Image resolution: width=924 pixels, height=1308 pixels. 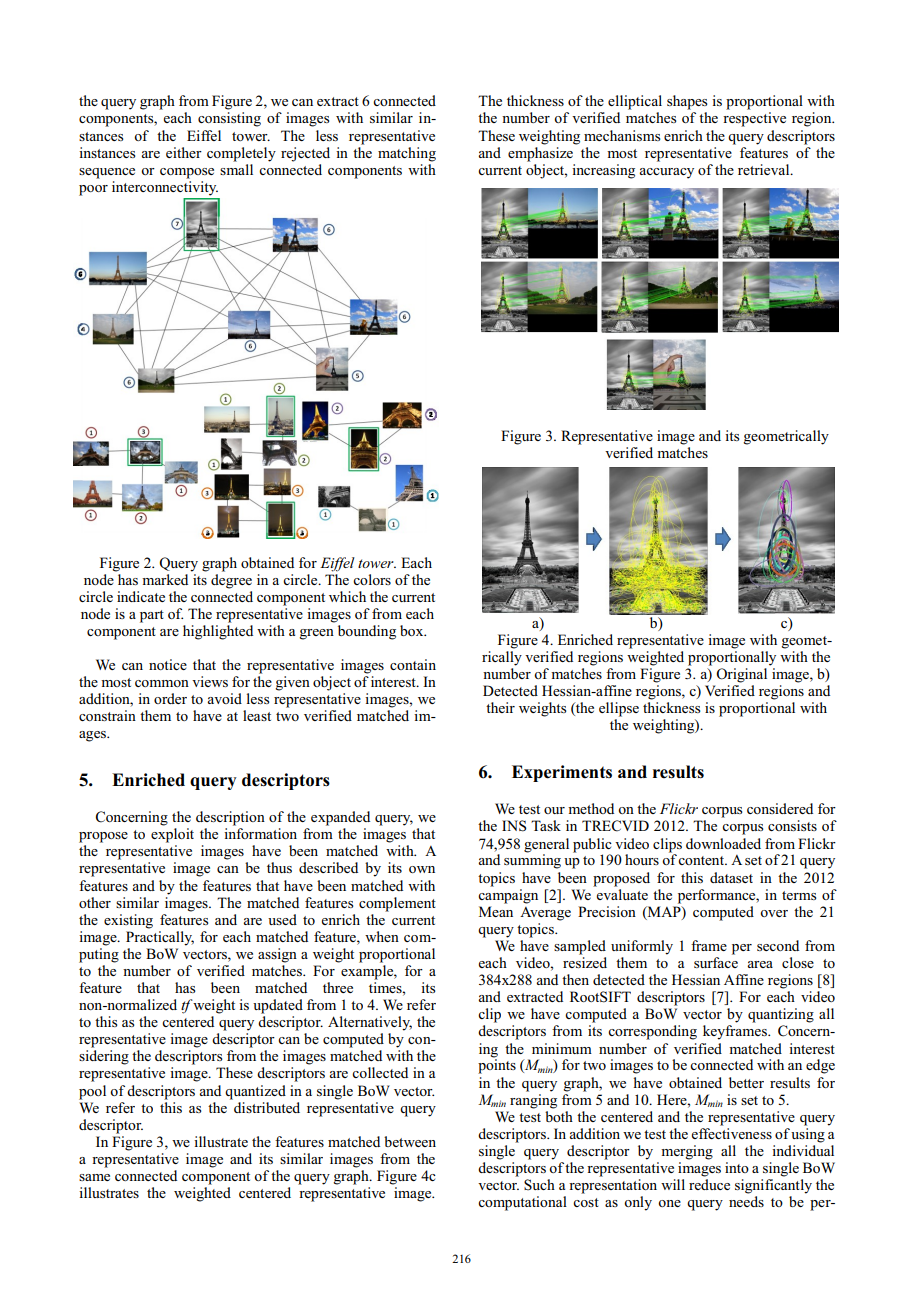 What do you see at coordinates (407, 154) in the document?
I see `matching` at bounding box center [407, 154].
